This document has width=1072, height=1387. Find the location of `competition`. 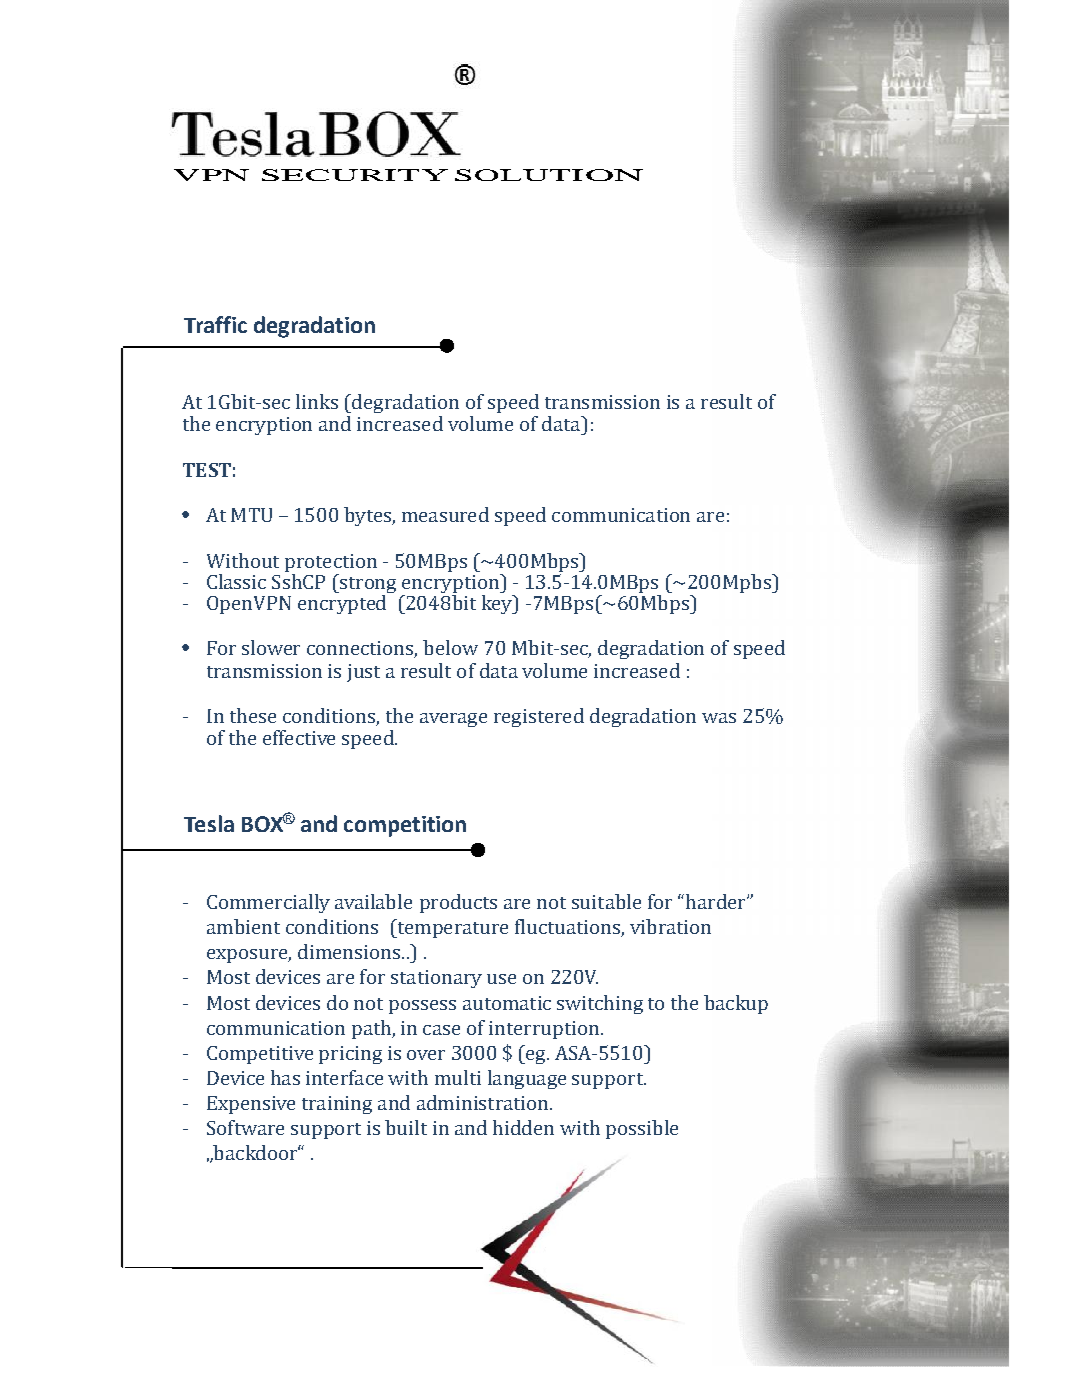

competition is located at coordinates (405, 826).
